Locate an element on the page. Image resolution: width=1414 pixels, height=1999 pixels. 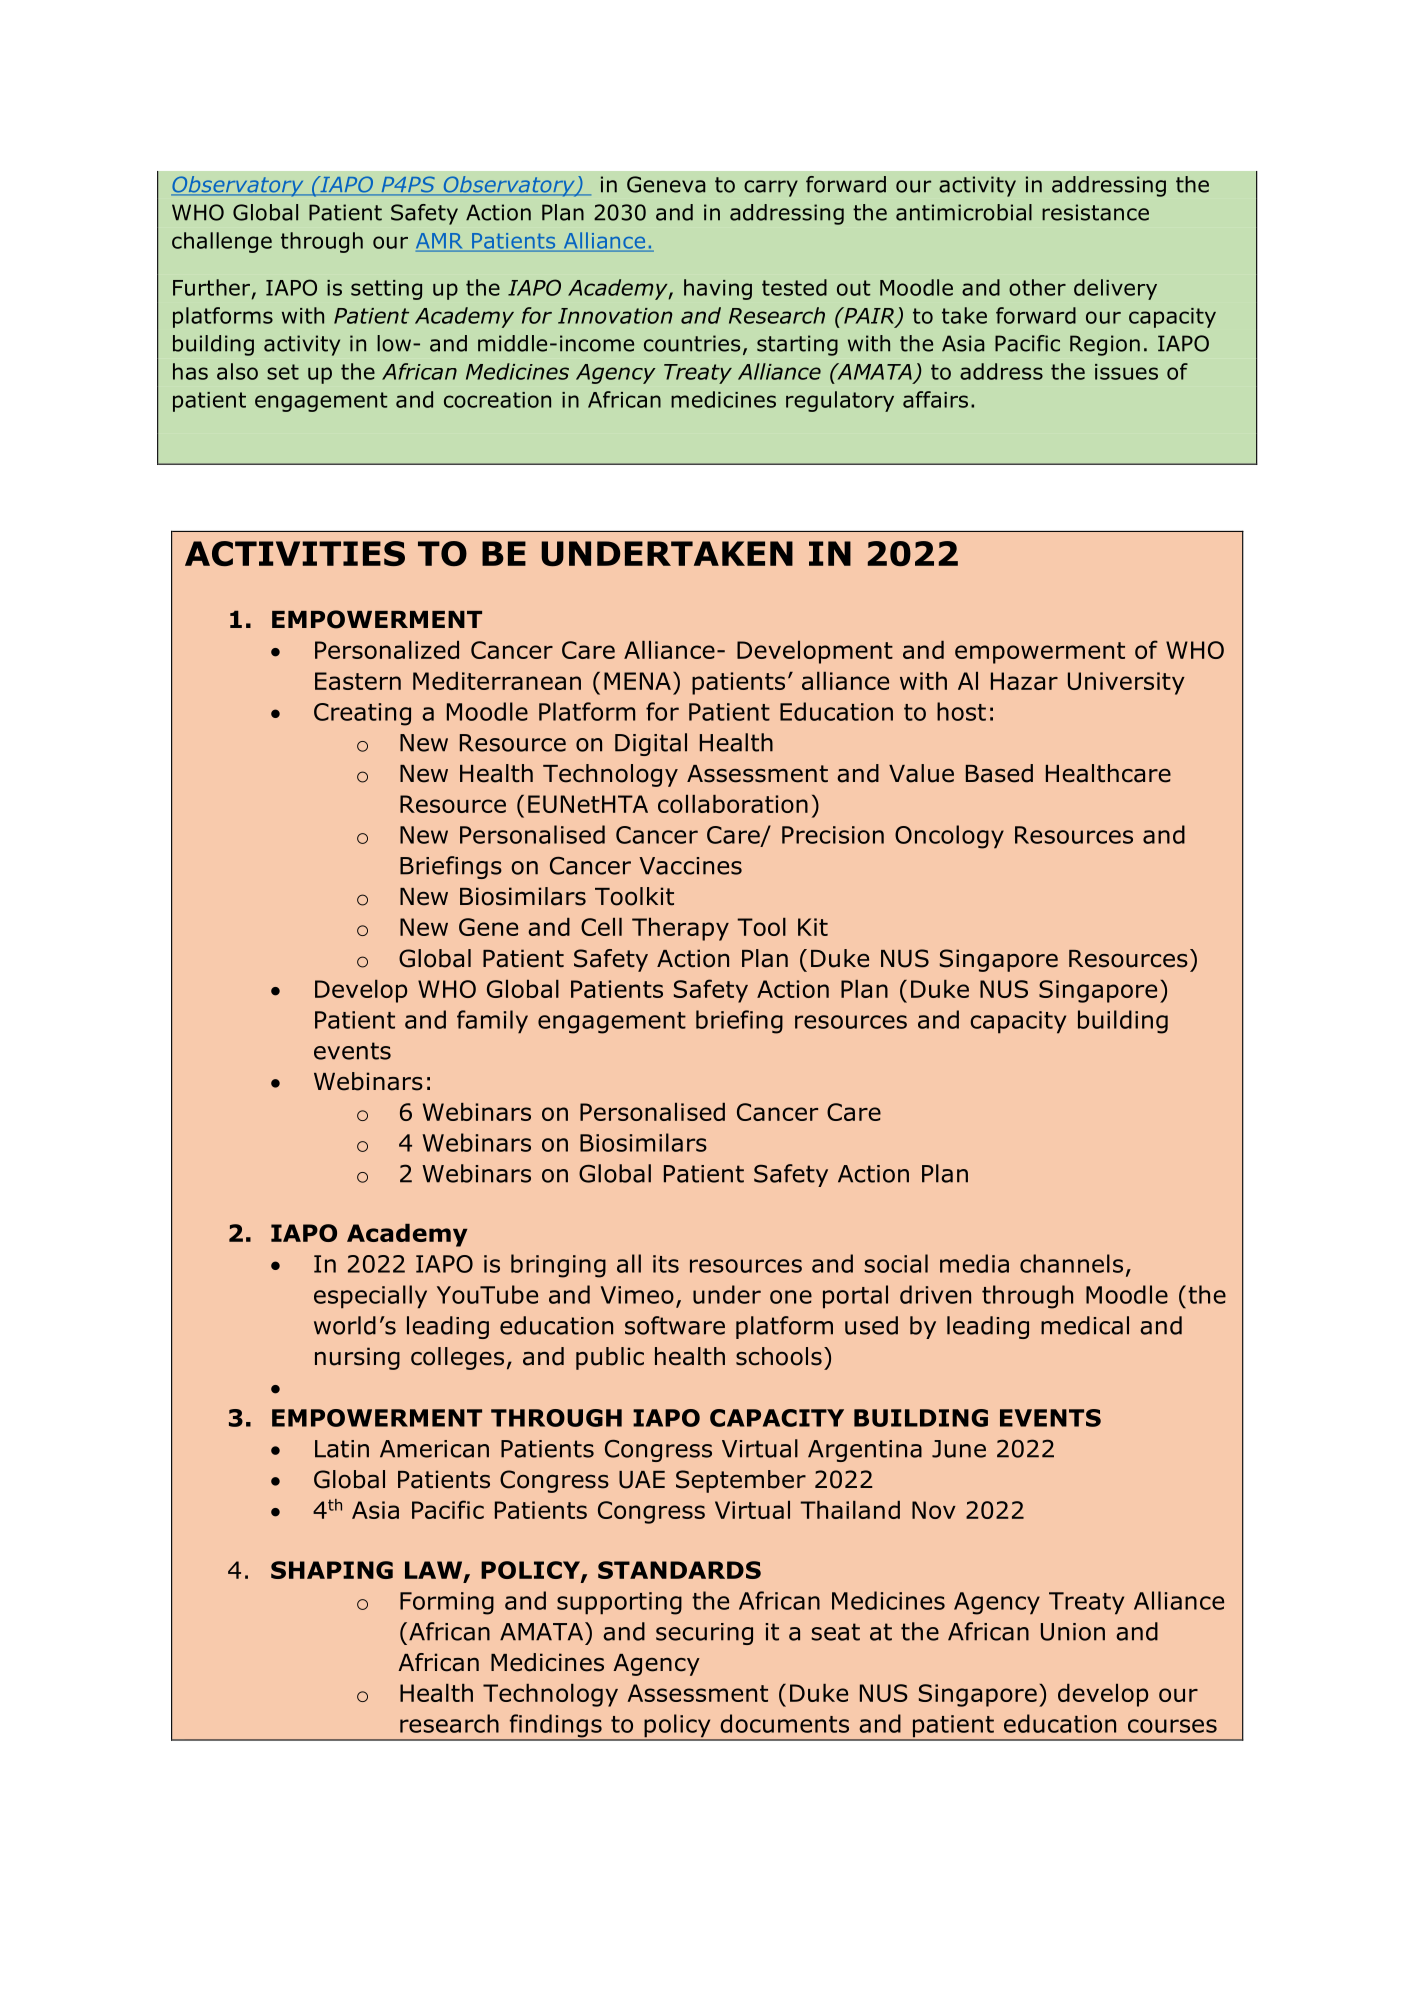
resistance is located at coordinates (1095, 212).
